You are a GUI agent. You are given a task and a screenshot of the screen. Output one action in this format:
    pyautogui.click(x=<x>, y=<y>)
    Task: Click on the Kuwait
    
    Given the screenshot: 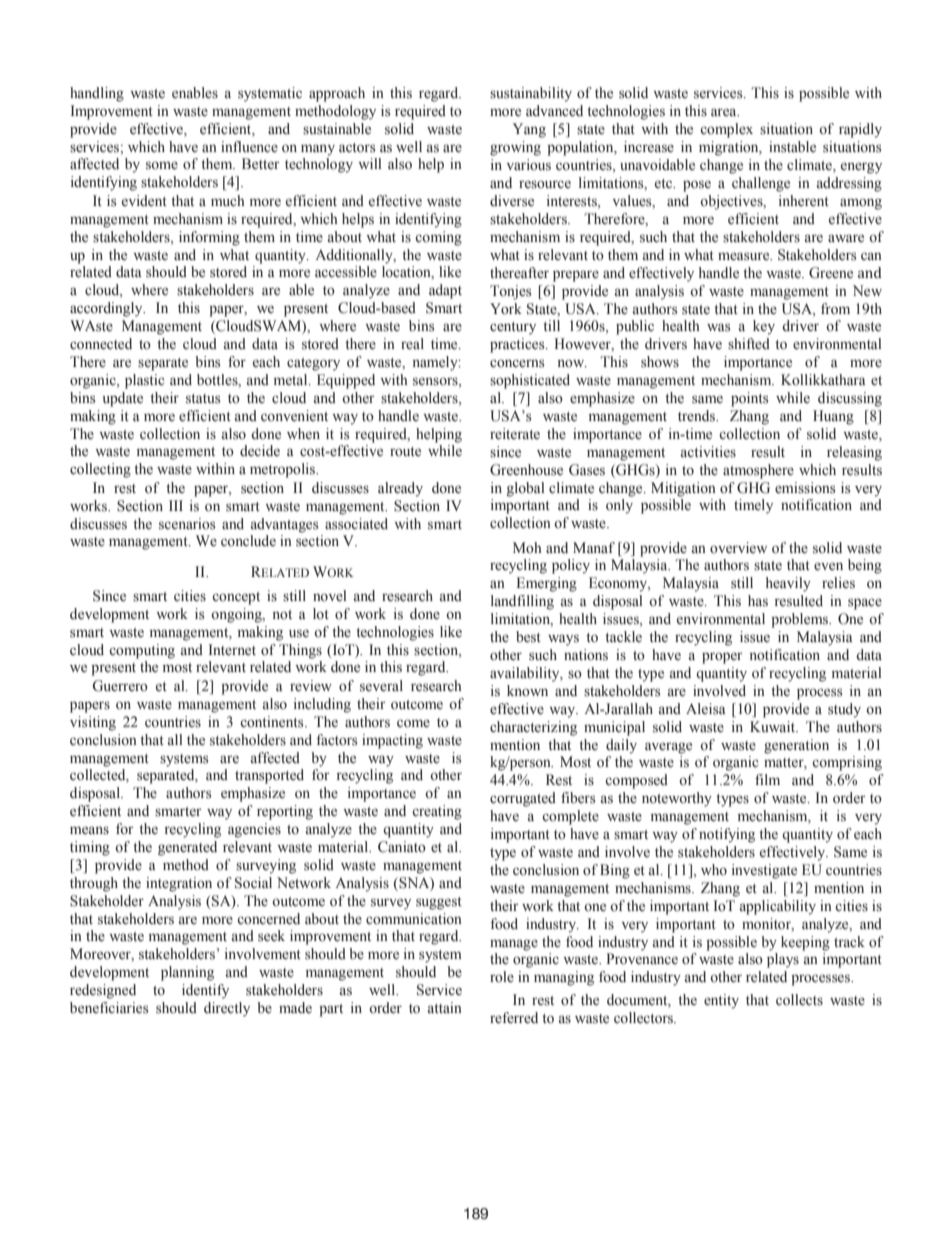 What is the action you would take?
    pyautogui.click(x=774, y=726)
